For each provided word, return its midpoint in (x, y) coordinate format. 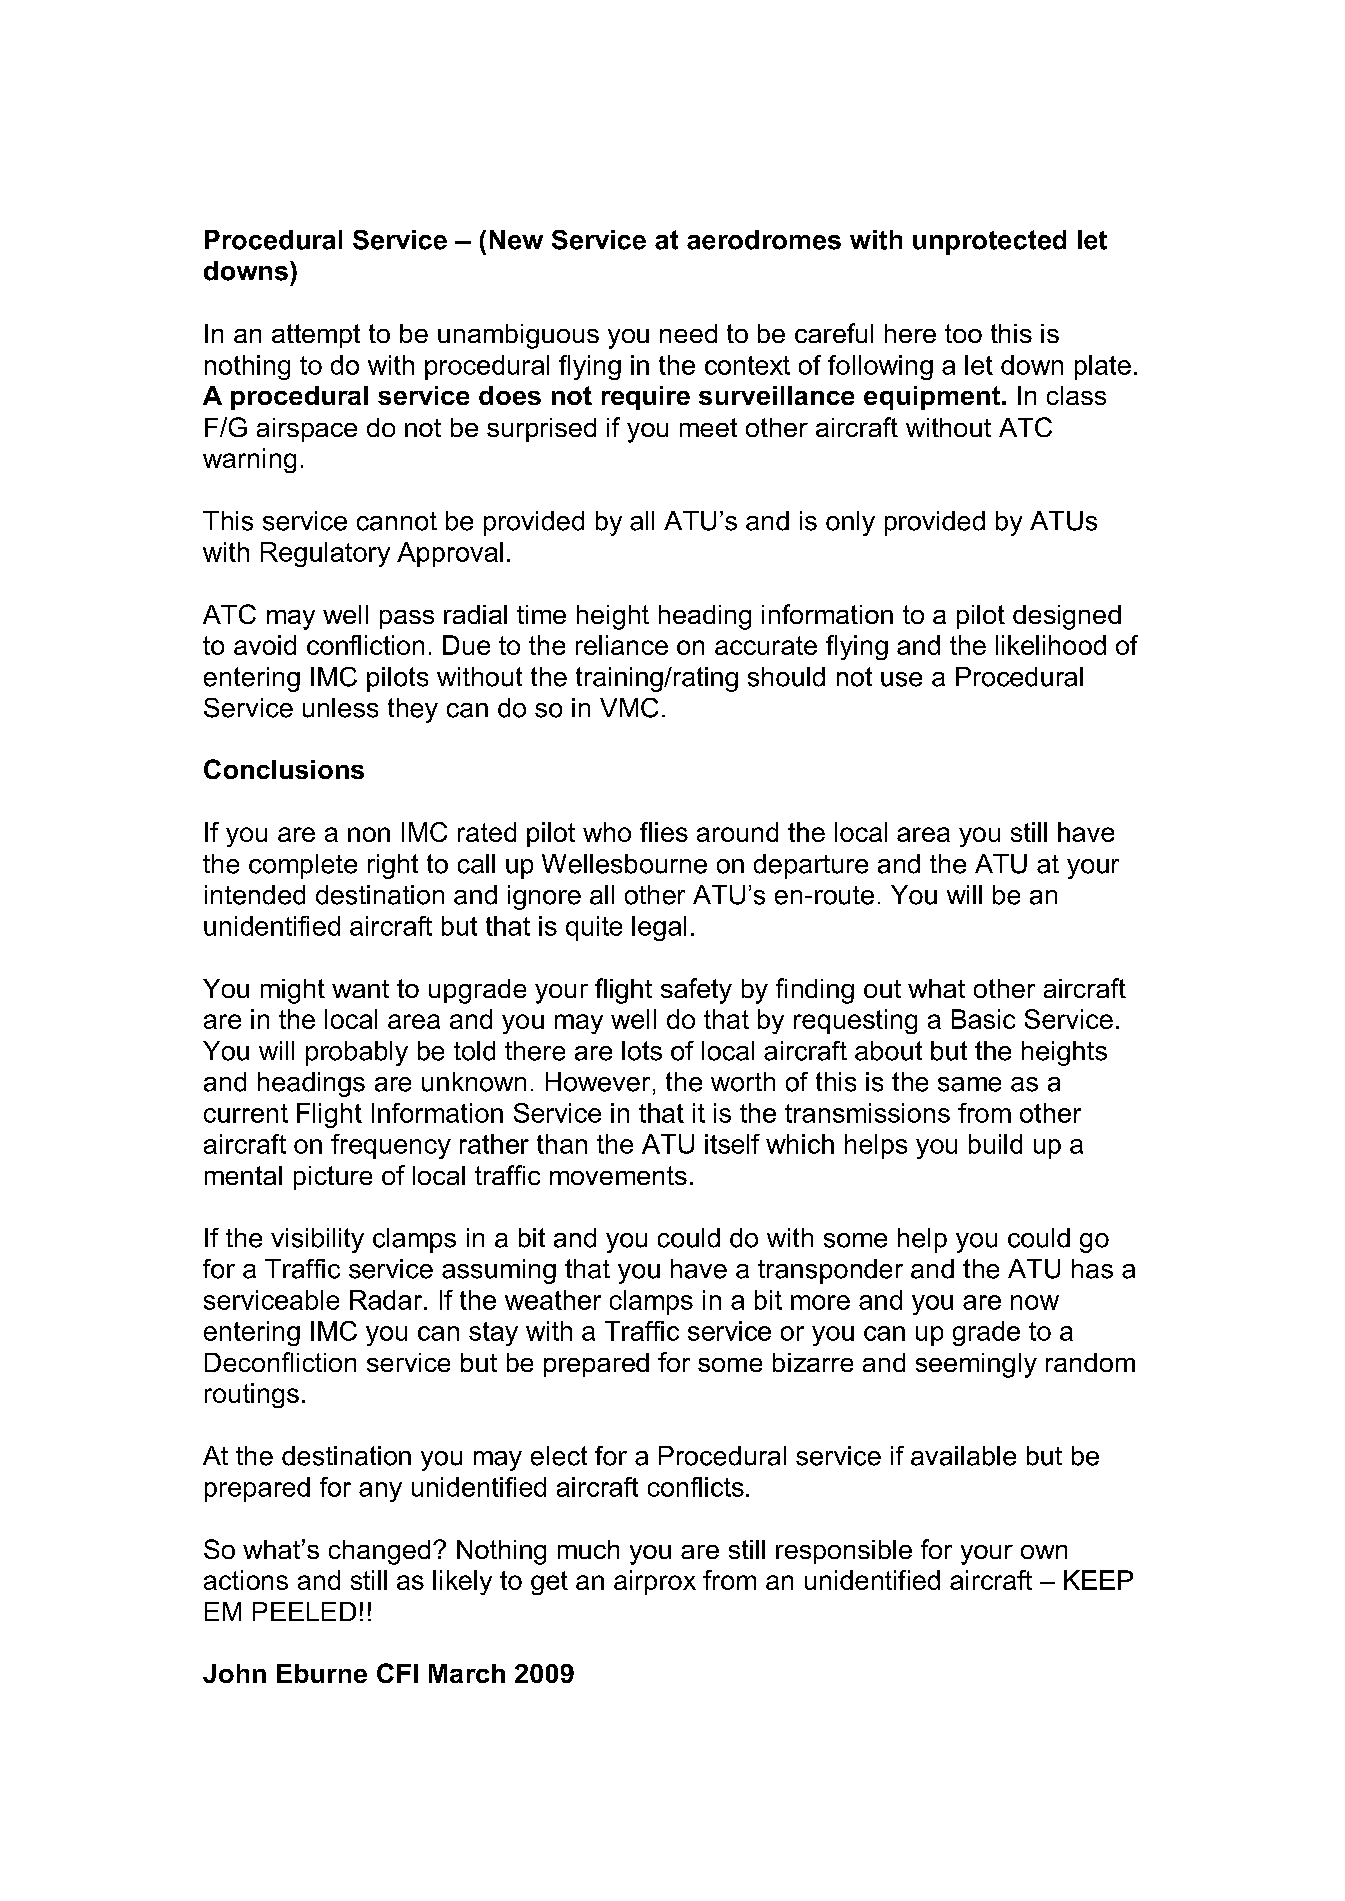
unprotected (989, 242)
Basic (983, 1019)
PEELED (304, 1611)
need (688, 333)
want (360, 989)
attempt (316, 336)
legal (659, 928)
